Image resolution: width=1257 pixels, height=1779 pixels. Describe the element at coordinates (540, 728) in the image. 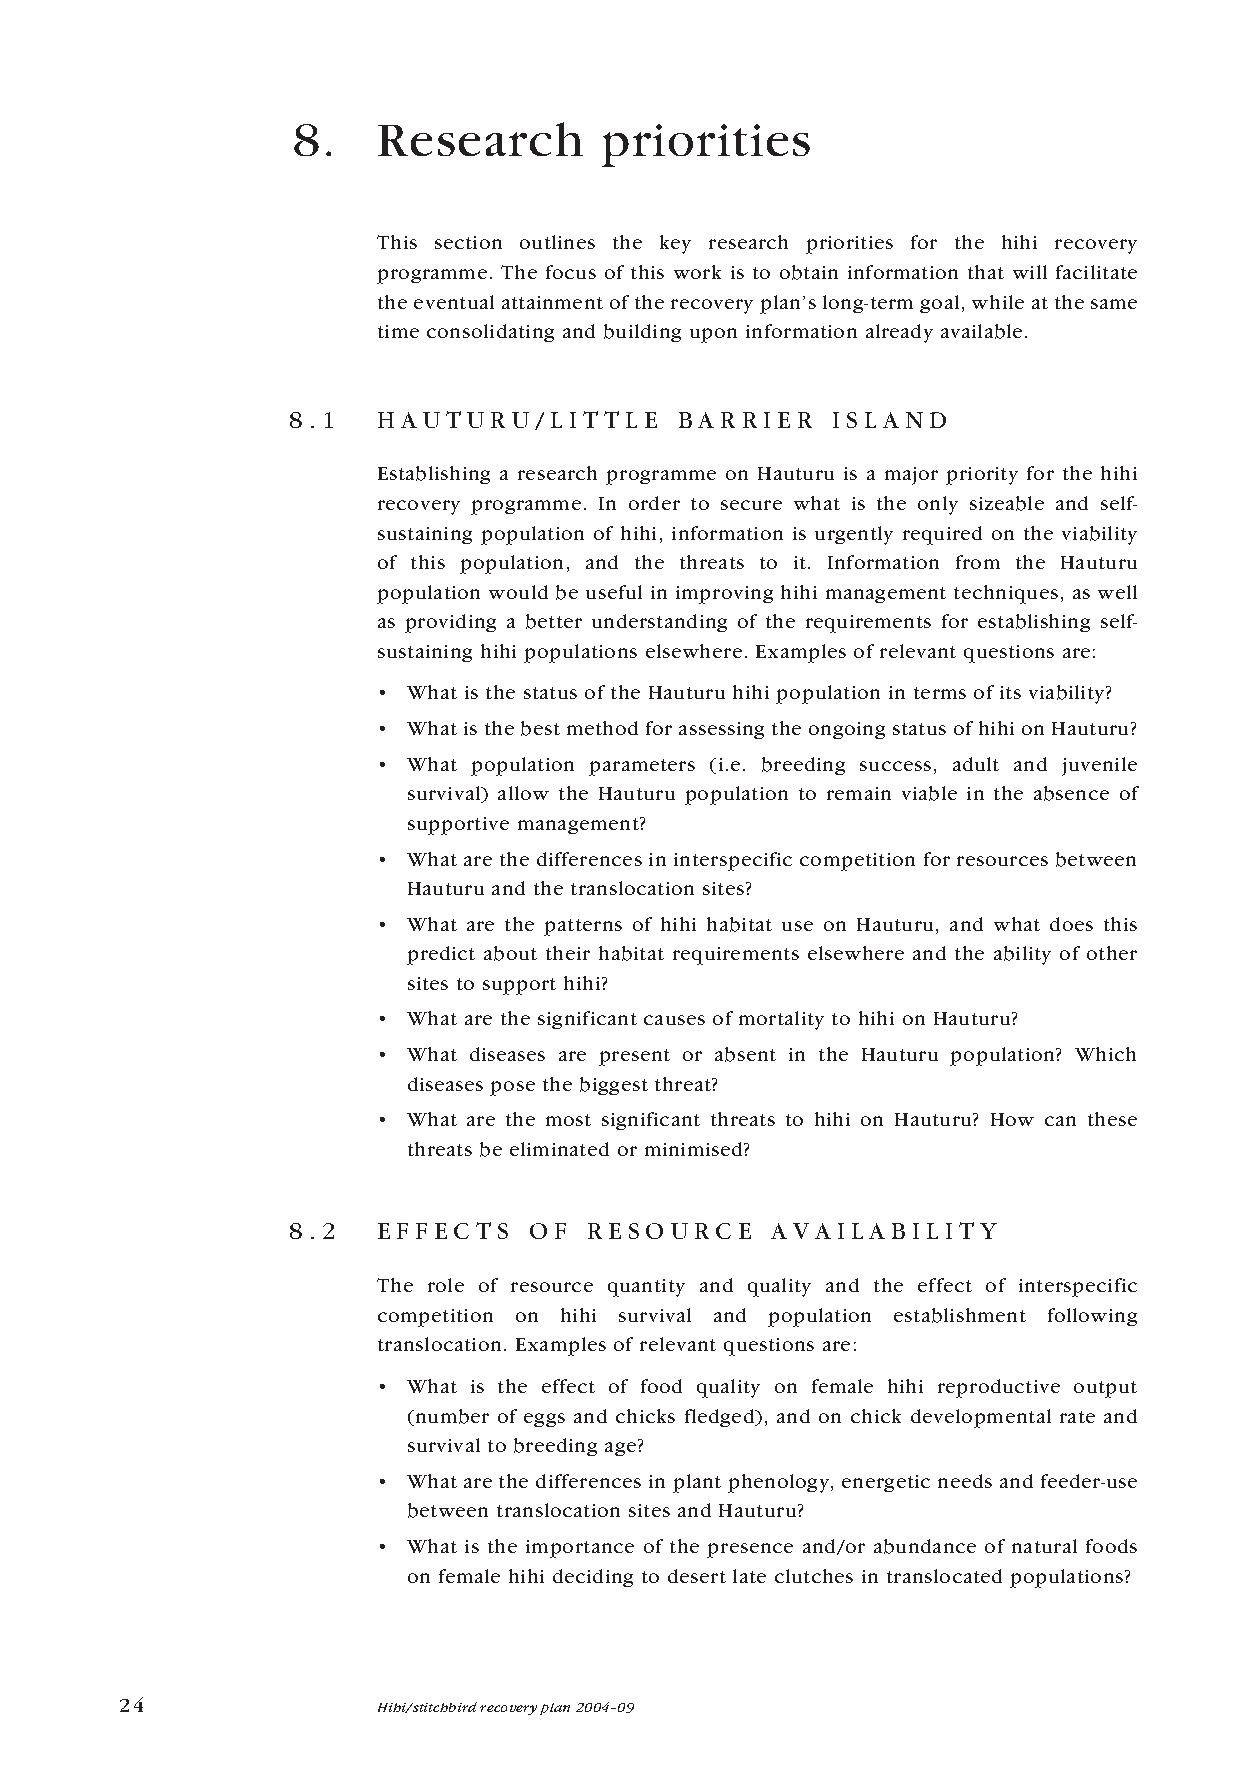

I see `best` at that location.
